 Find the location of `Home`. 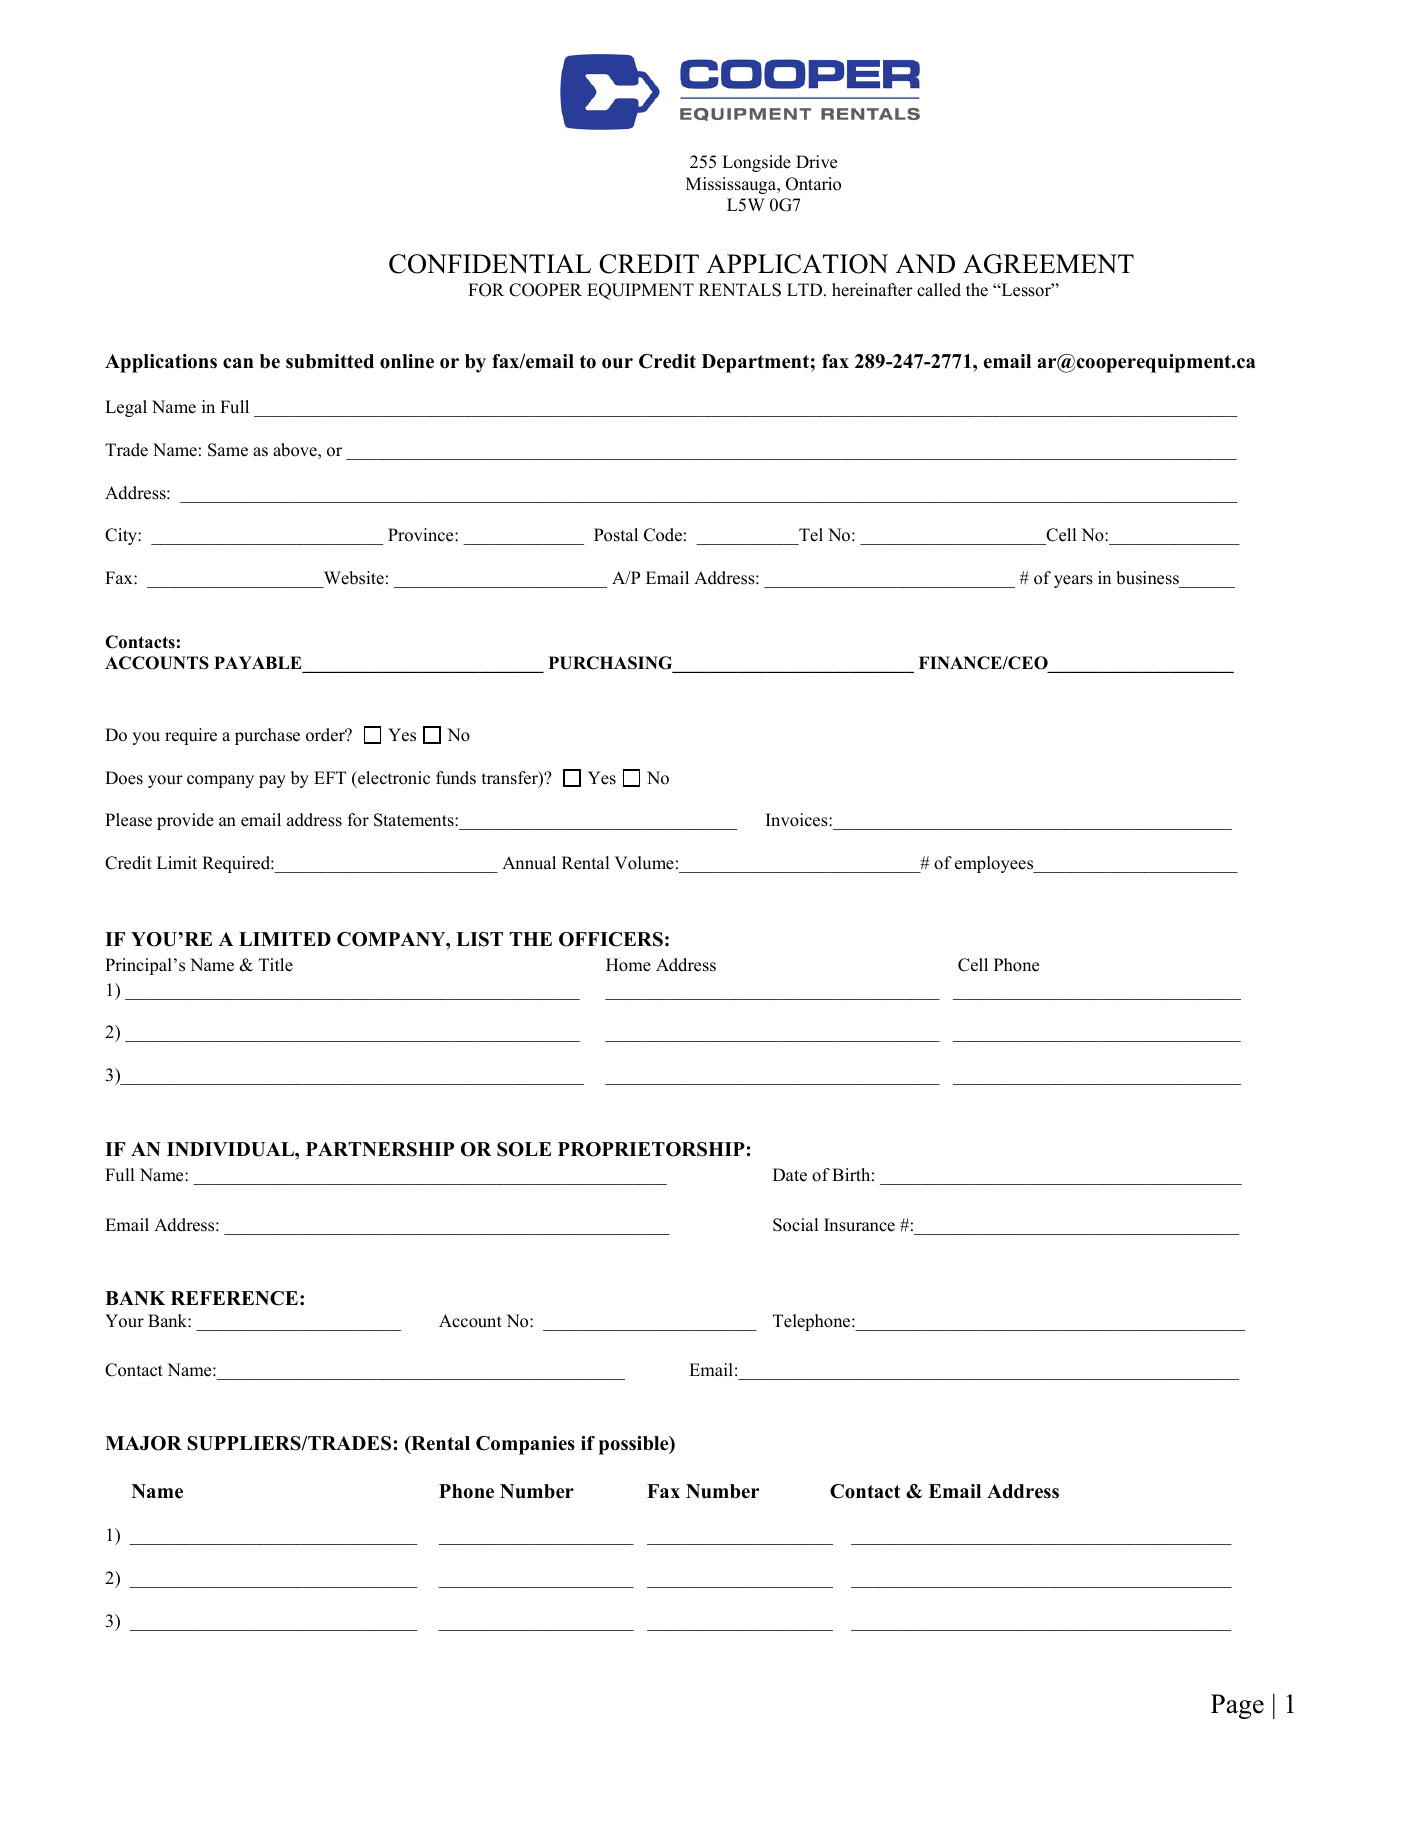

Home is located at coordinates (628, 965).
